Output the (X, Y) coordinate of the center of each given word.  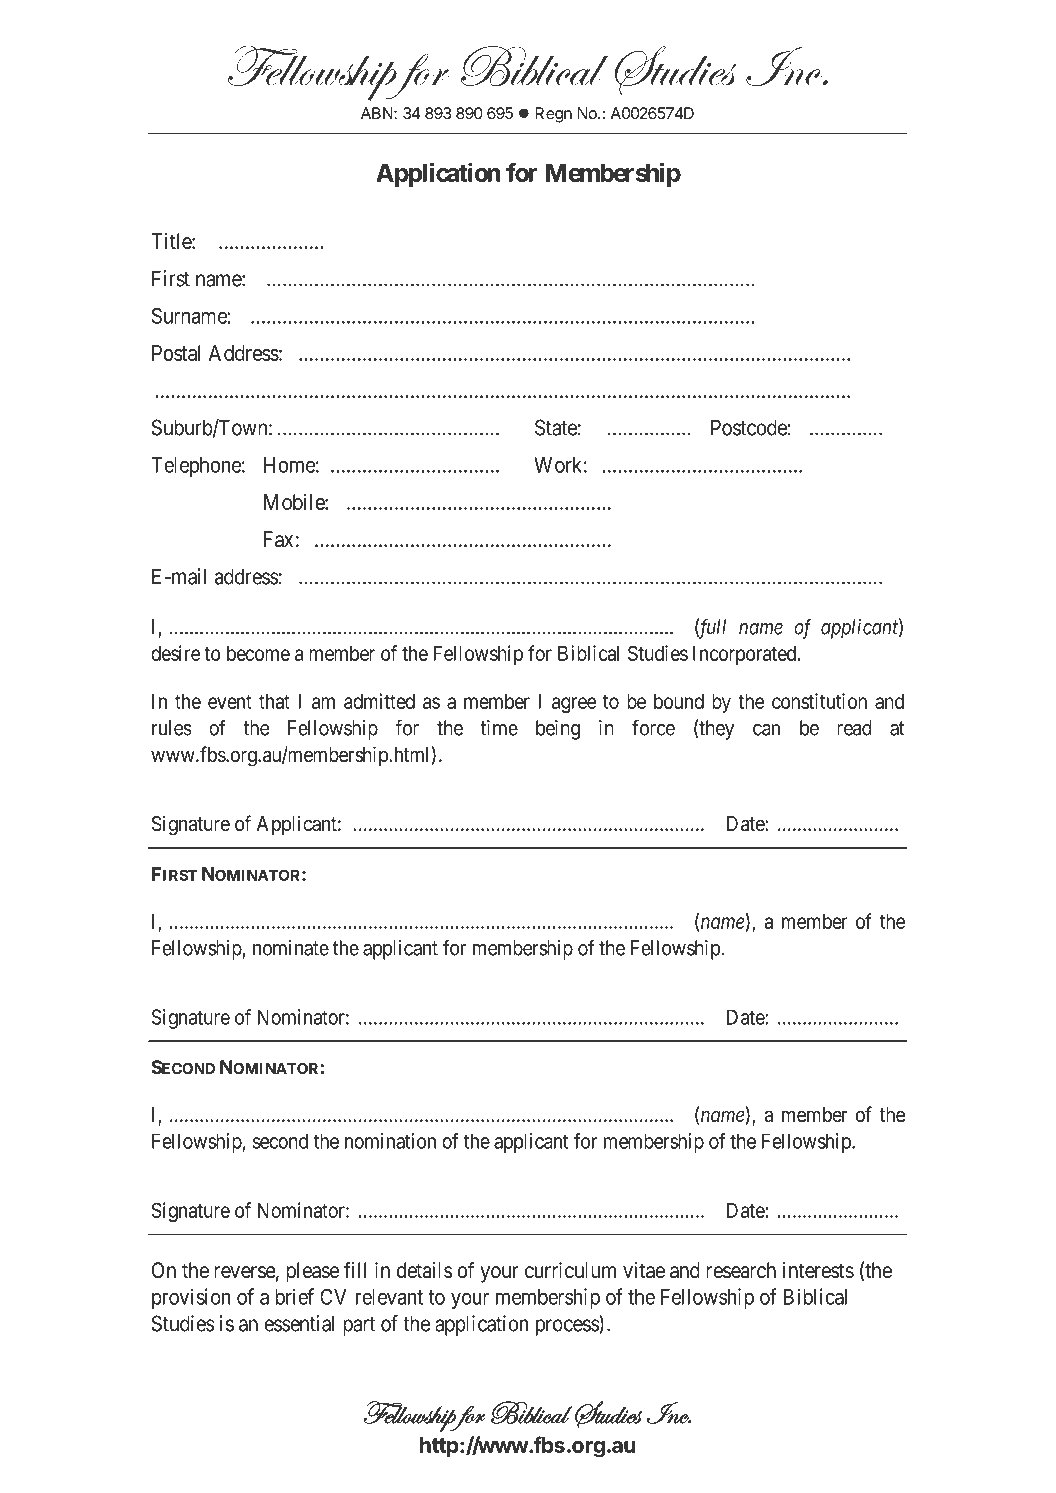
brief (294, 1296)
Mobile (295, 502)
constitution (819, 701)
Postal (176, 353)
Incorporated (746, 655)
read (854, 728)
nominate (291, 948)
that (274, 701)
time (499, 728)
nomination (390, 1141)
